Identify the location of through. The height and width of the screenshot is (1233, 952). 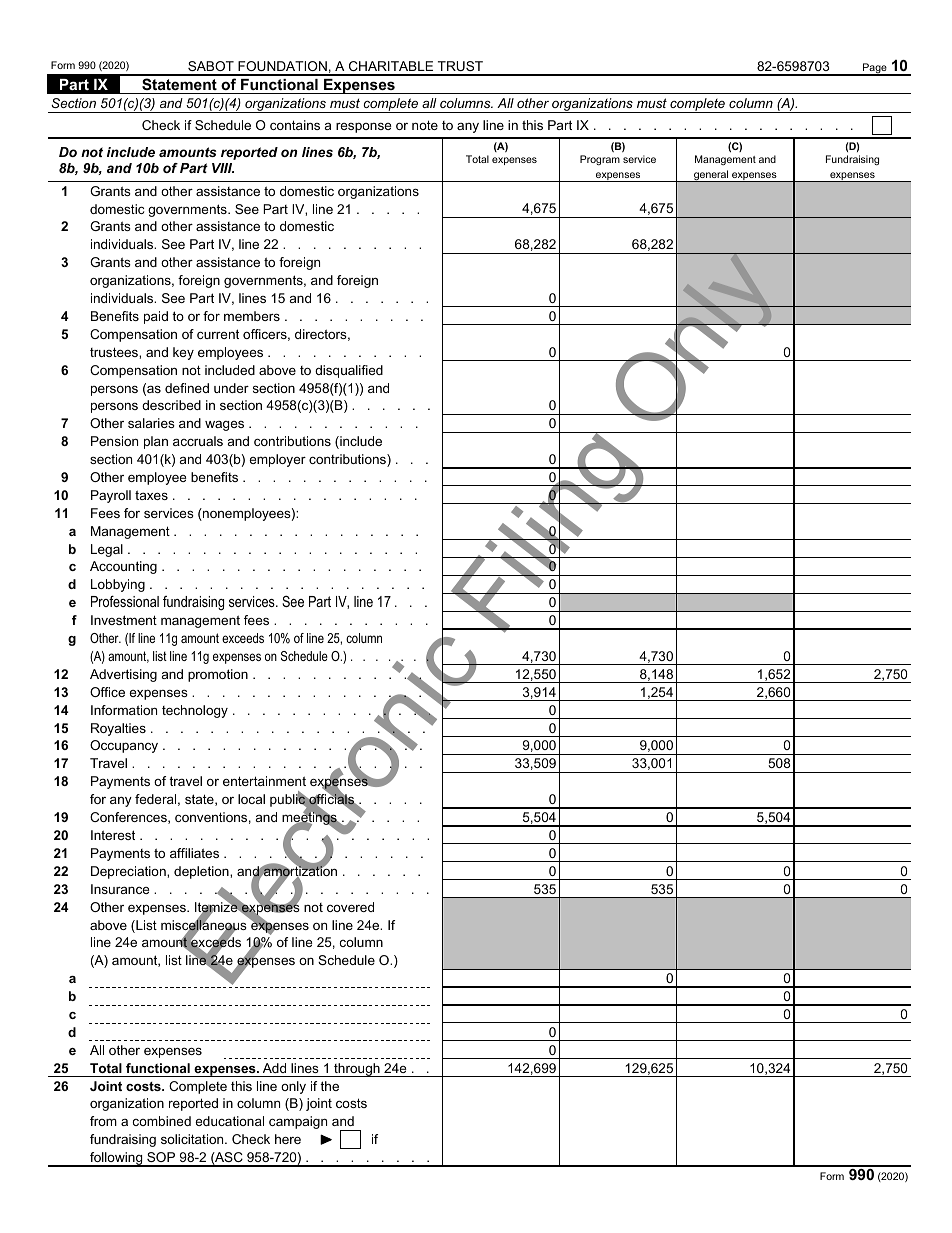
(357, 1070).
